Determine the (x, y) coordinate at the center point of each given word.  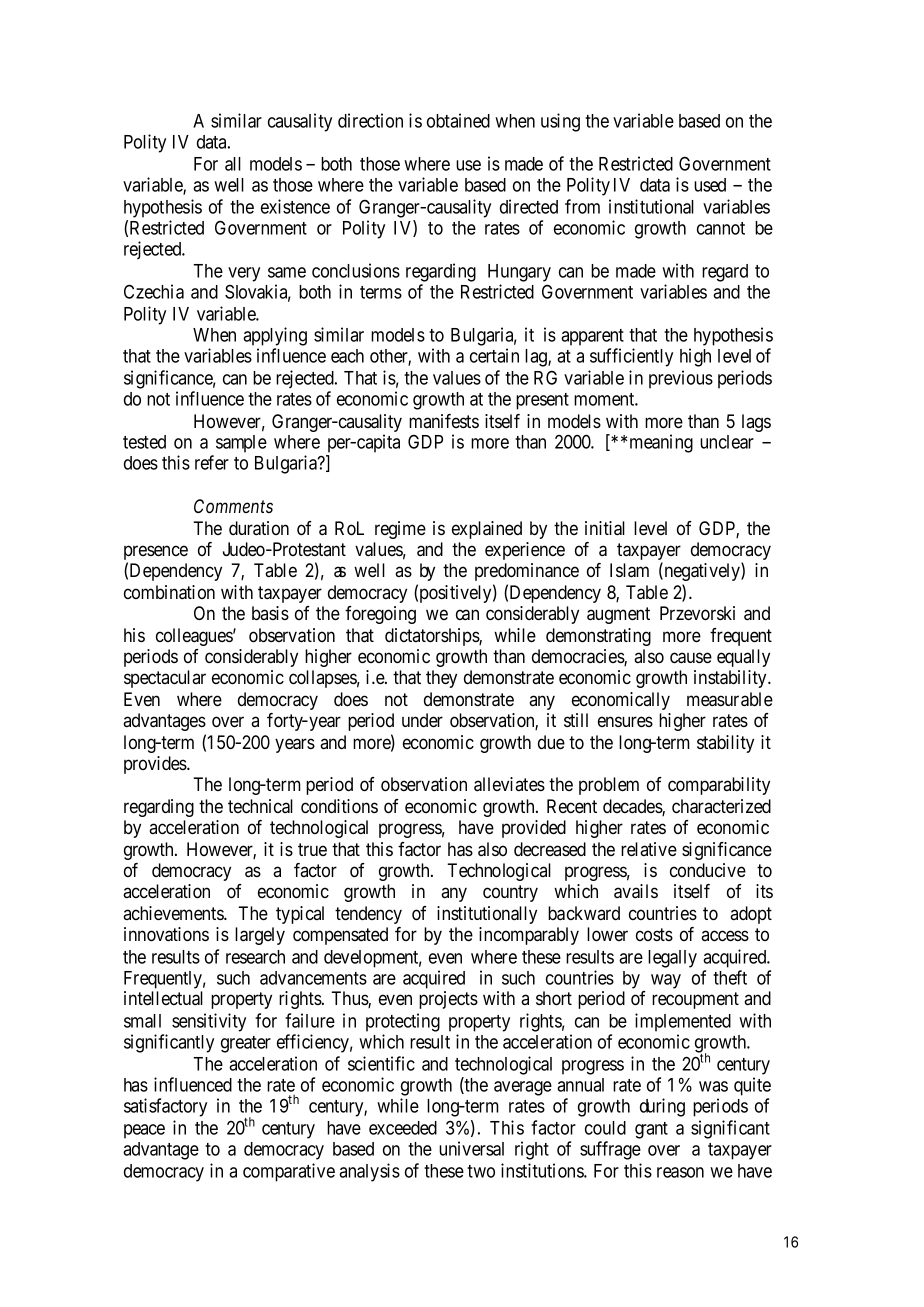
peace (144, 1131)
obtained (458, 120)
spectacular (165, 679)
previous (681, 379)
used (710, 185)
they (441, 679)
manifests (444, 421)
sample (241, 444)
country (510, 893)
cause (691, 658)
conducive (708, 870)
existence (295, 206)
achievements (174, 913)
